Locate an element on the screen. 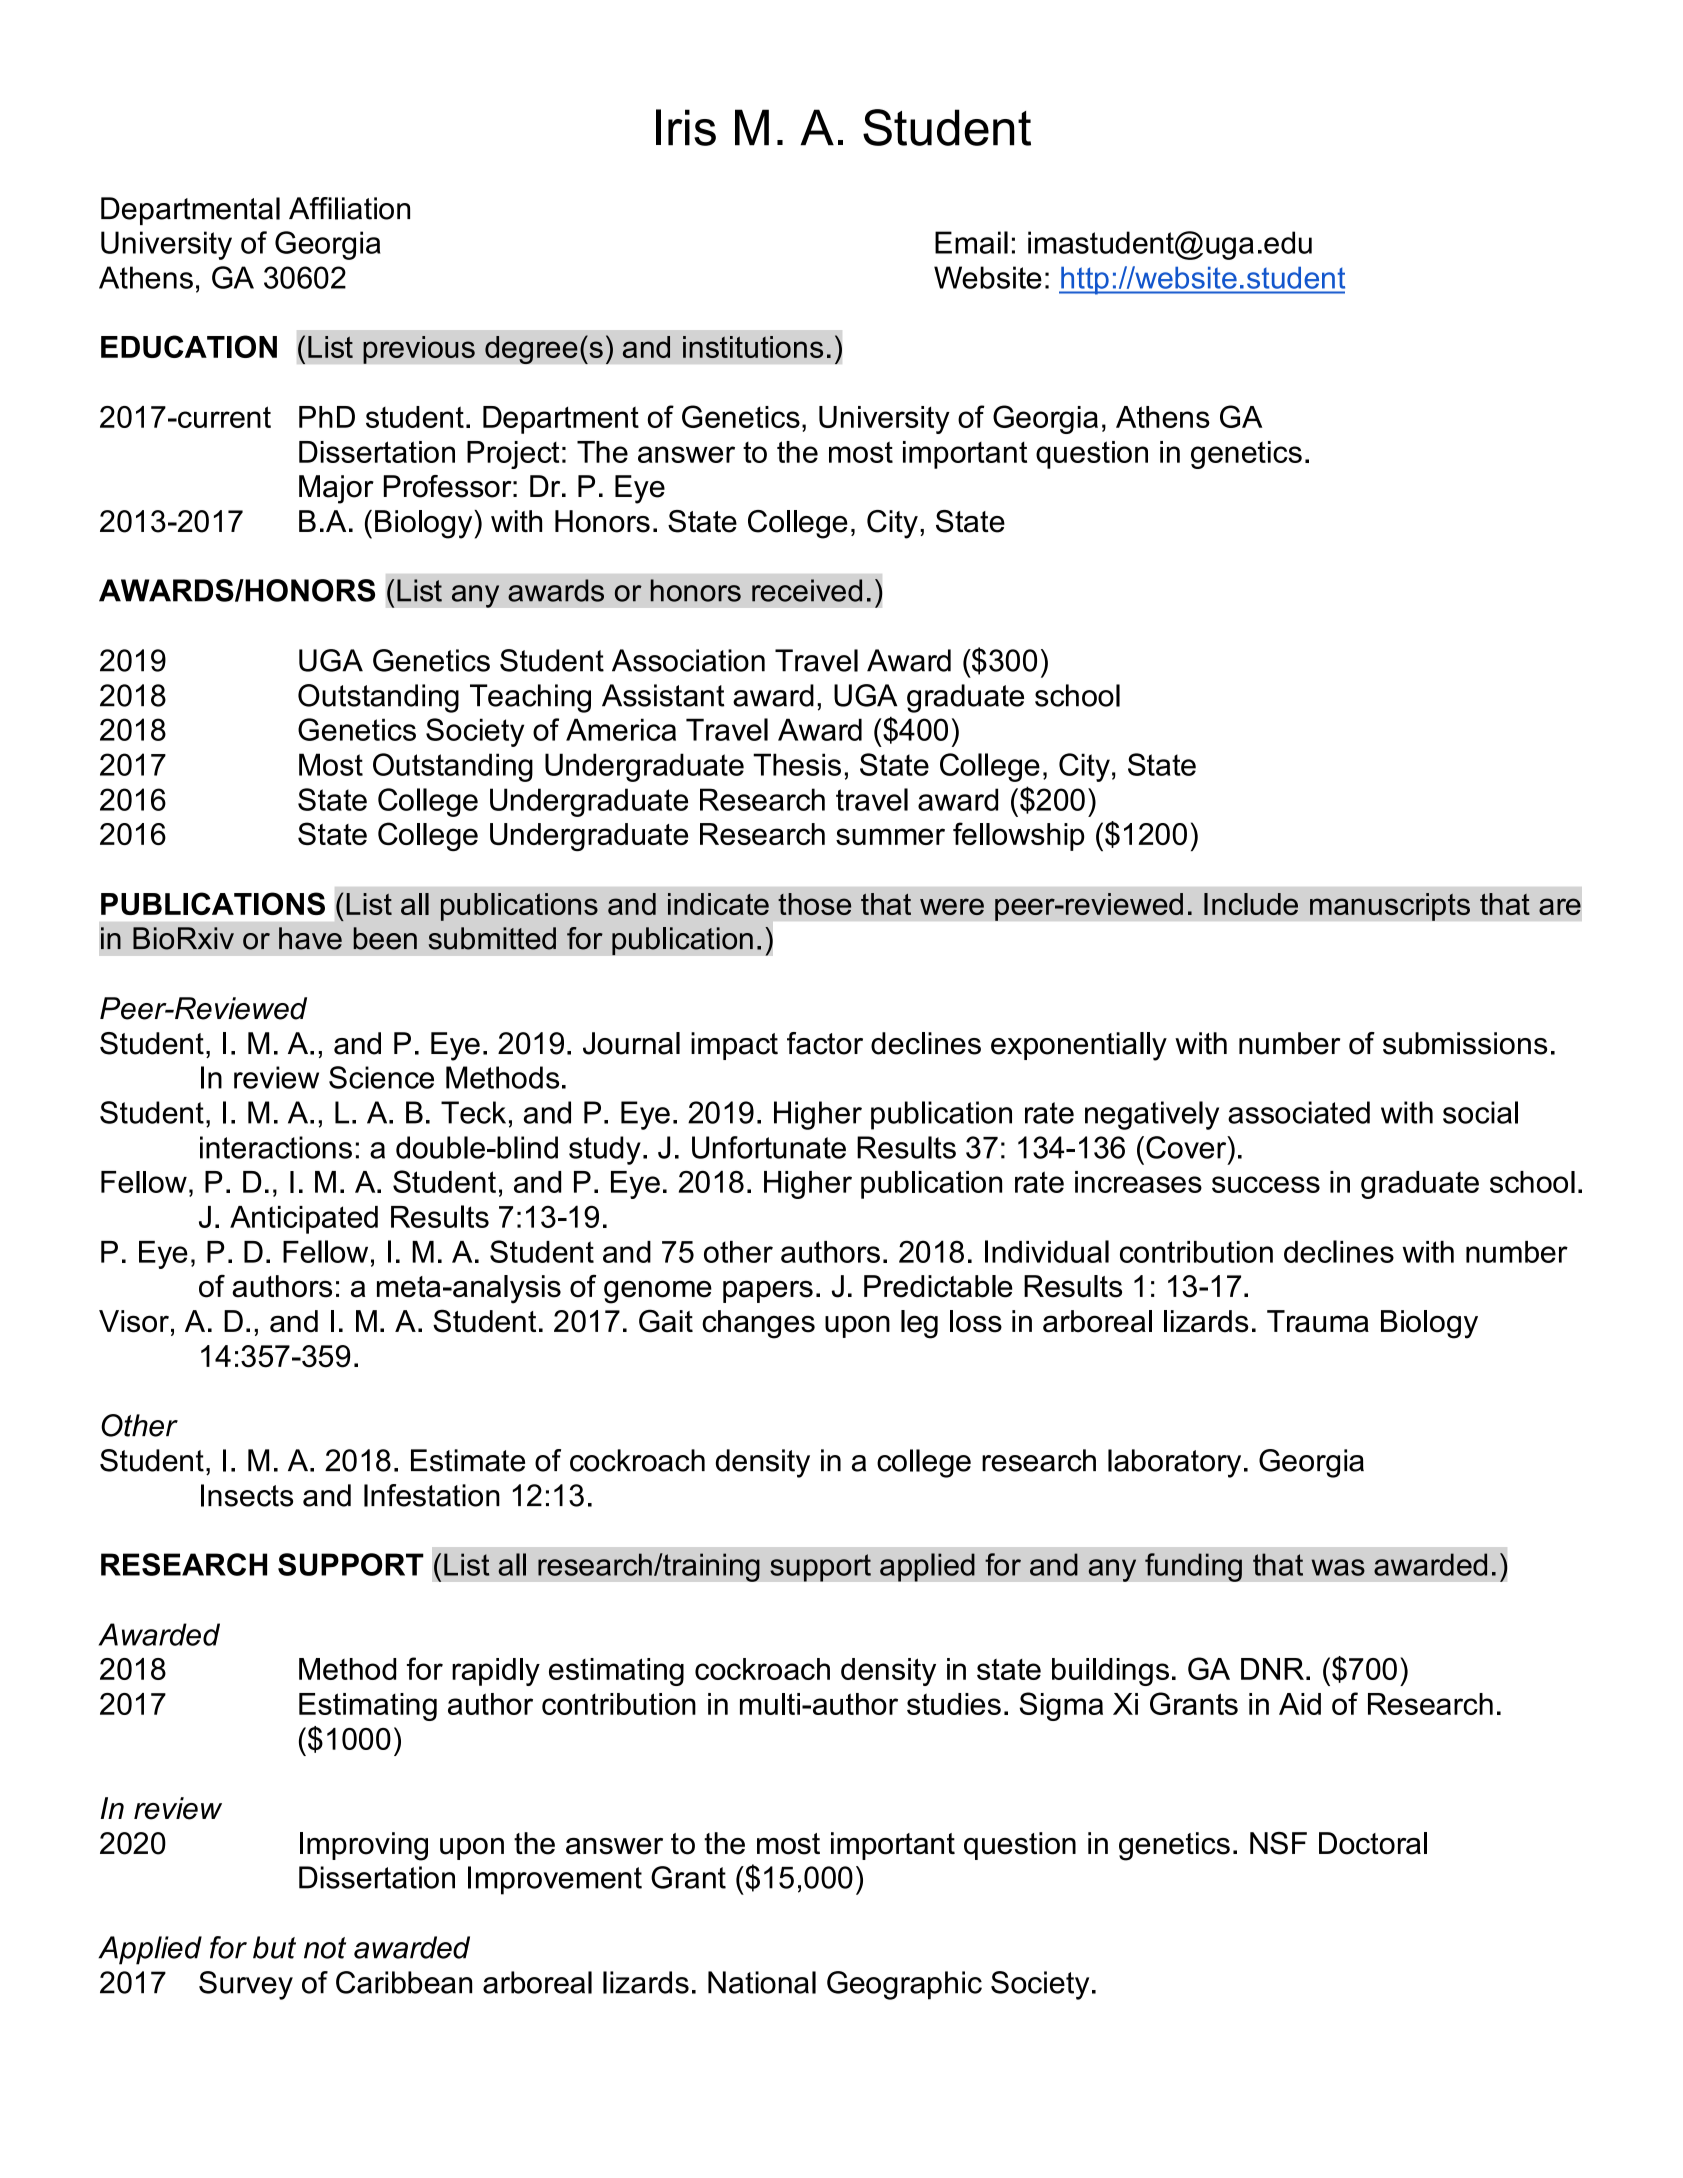 The image size is (1683, 2178). Geographic is located at coordinates (904, 1985).
